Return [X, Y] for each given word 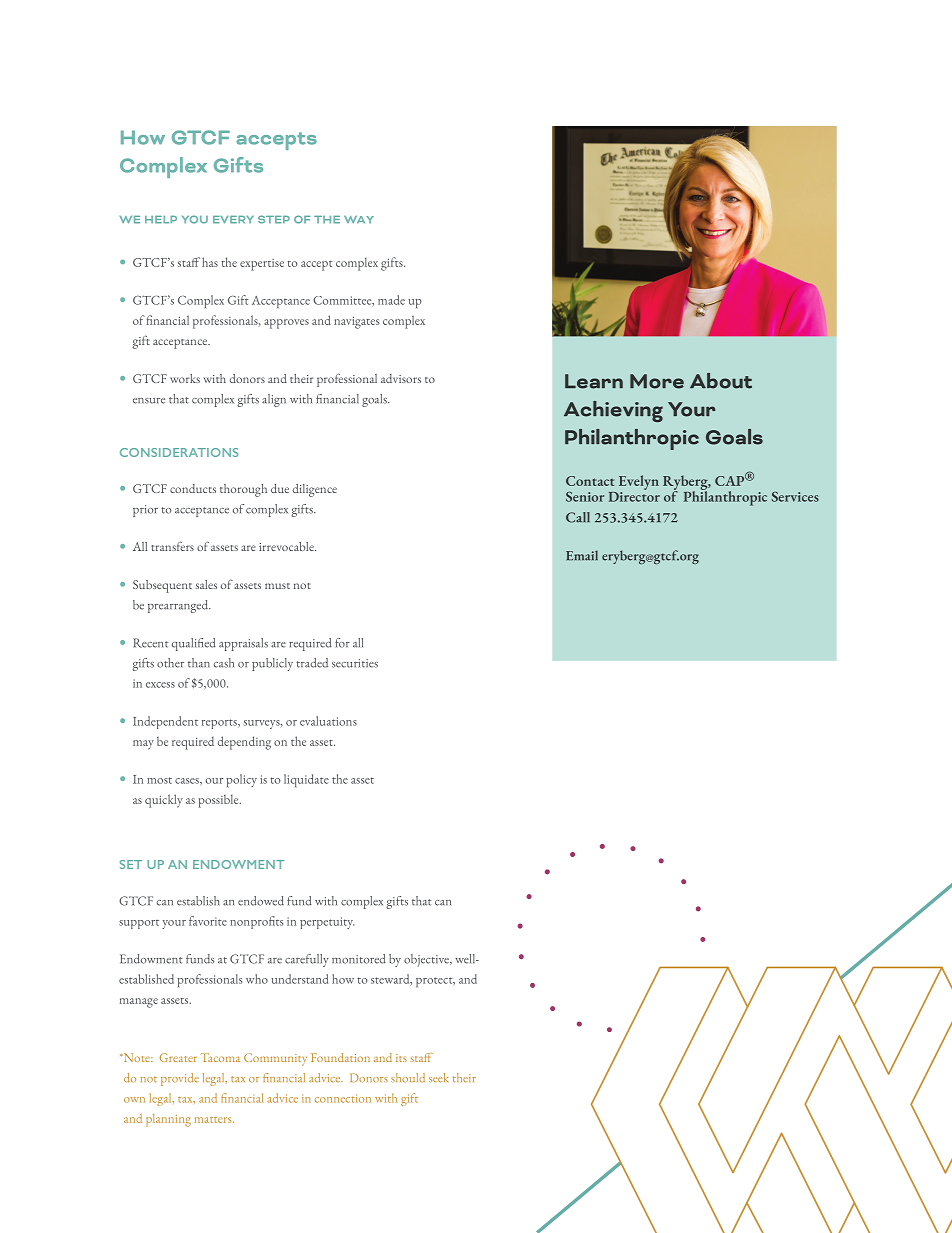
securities [355, 663]
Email [582, 555]
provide [180, 1079]
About [721, 381]
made [391, 300]
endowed [261, 901]
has [210, 262]
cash [224, 663]
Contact [590, 481]
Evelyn [639, 482]
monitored [359, 959]
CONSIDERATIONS [179, 452]
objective [427, 960]
